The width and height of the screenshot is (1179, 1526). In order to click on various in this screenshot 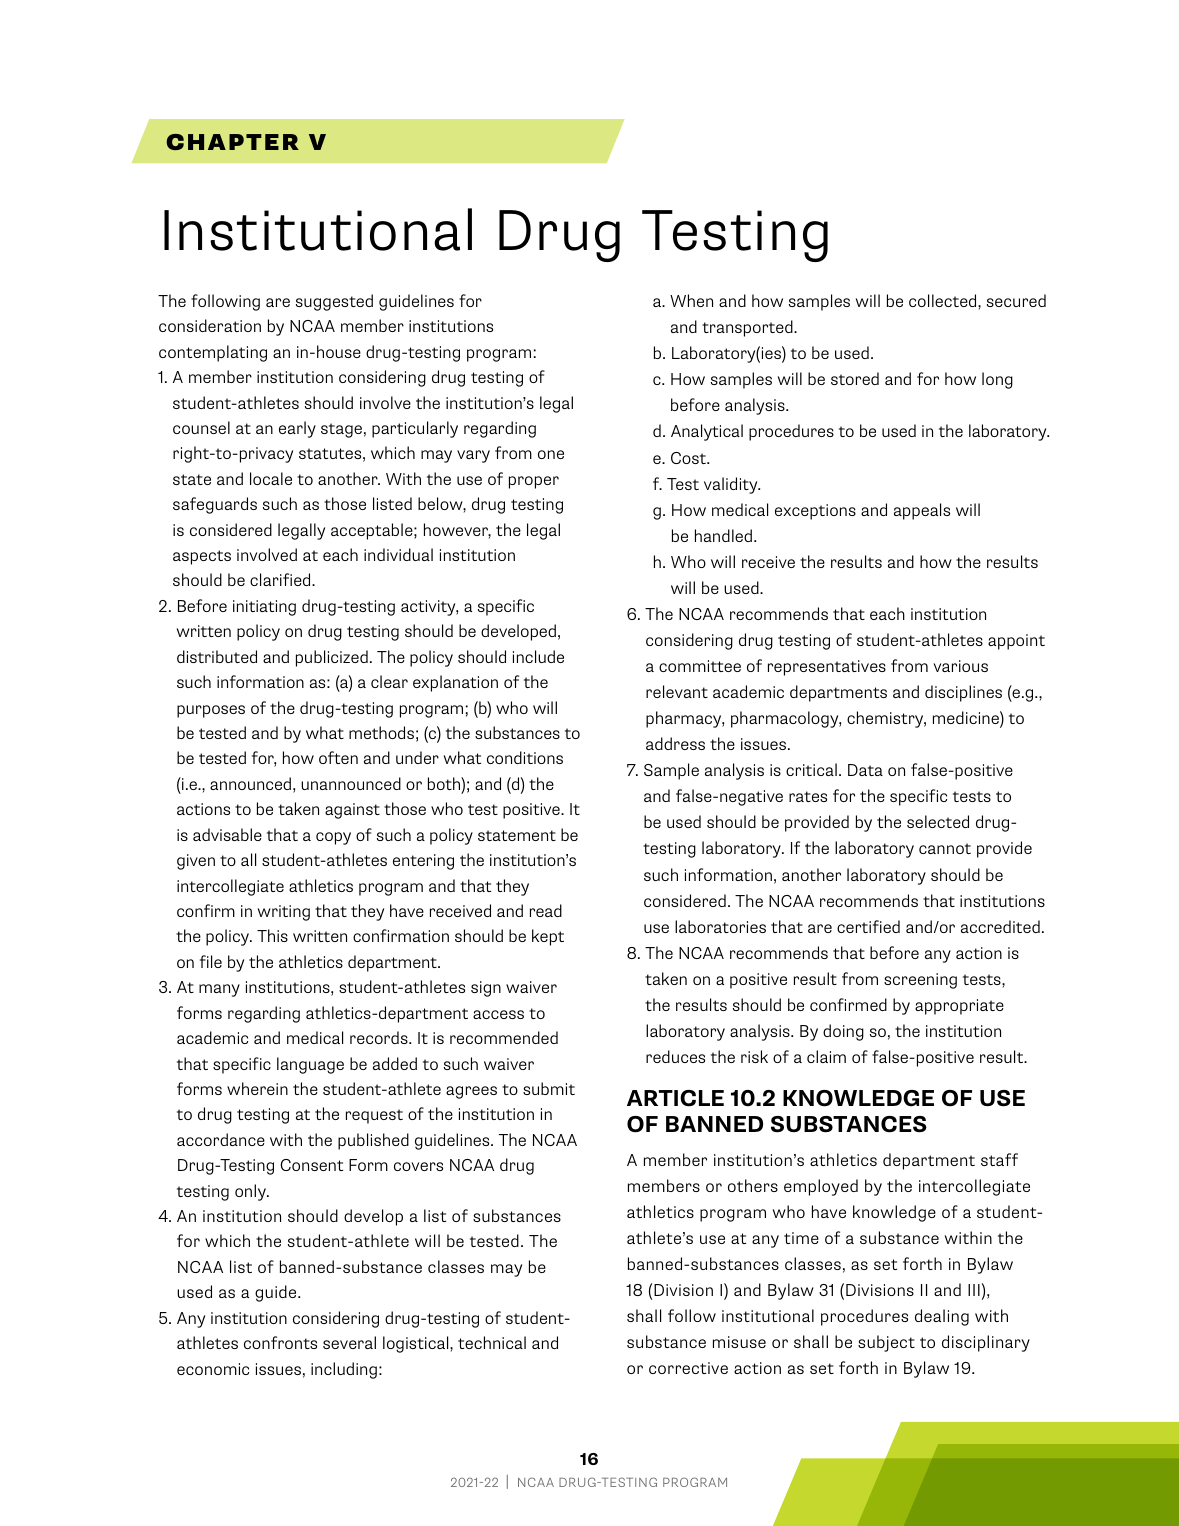, I will do `click(960, 666)`.
